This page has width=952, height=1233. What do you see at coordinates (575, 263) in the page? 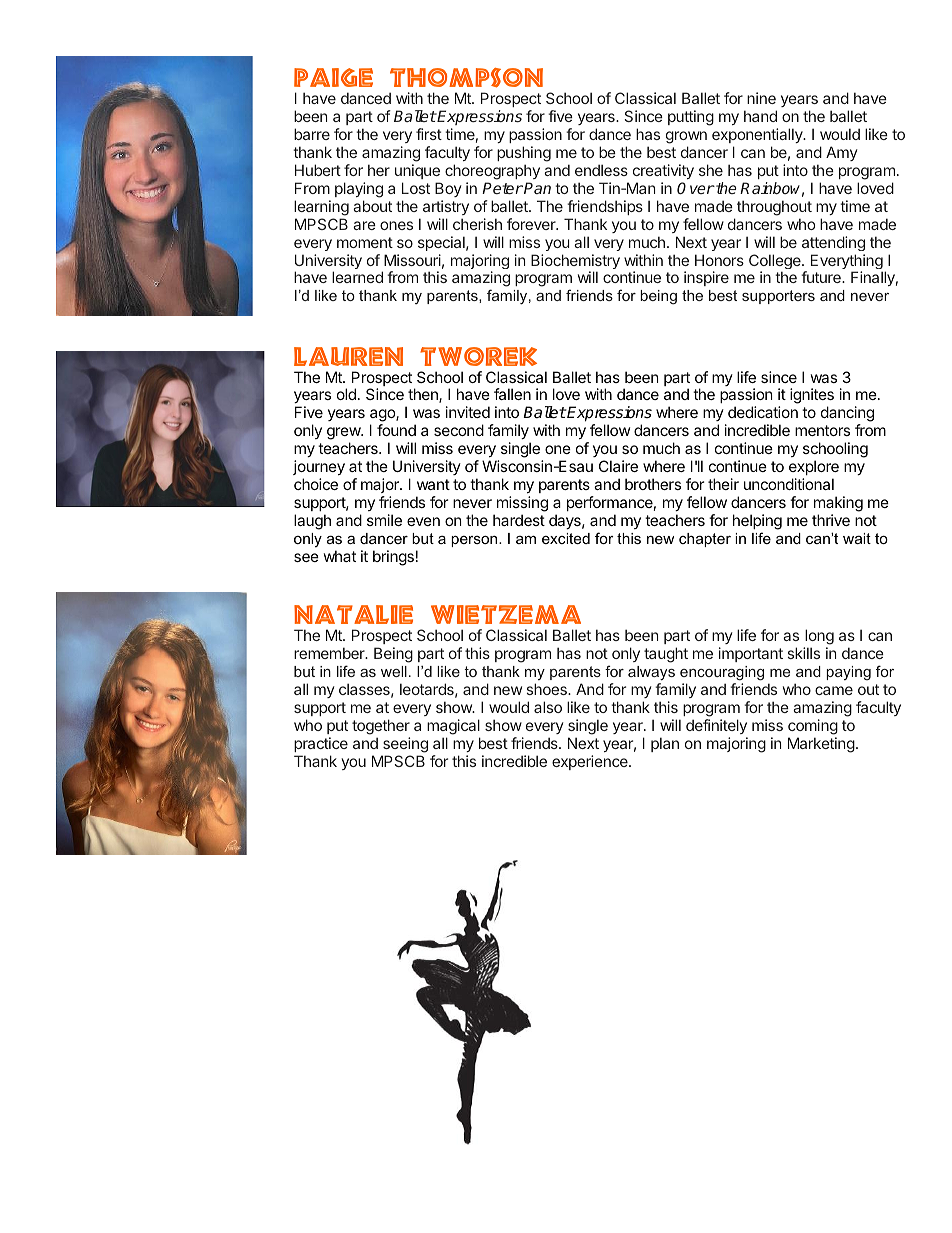
I see `Biochemistry` at bounding box center [575, 263].
